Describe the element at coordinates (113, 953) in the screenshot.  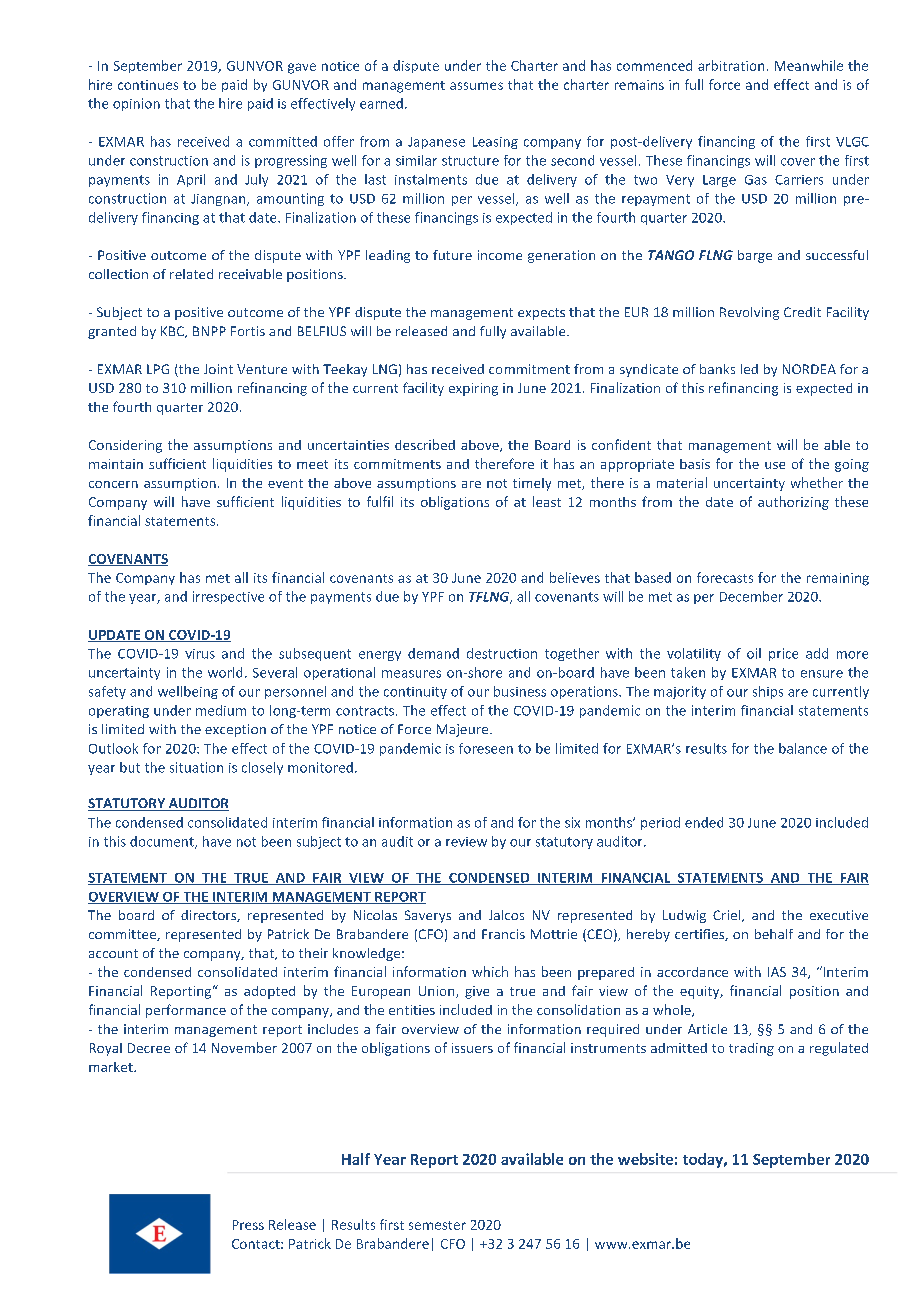
I see `account` at that location.
